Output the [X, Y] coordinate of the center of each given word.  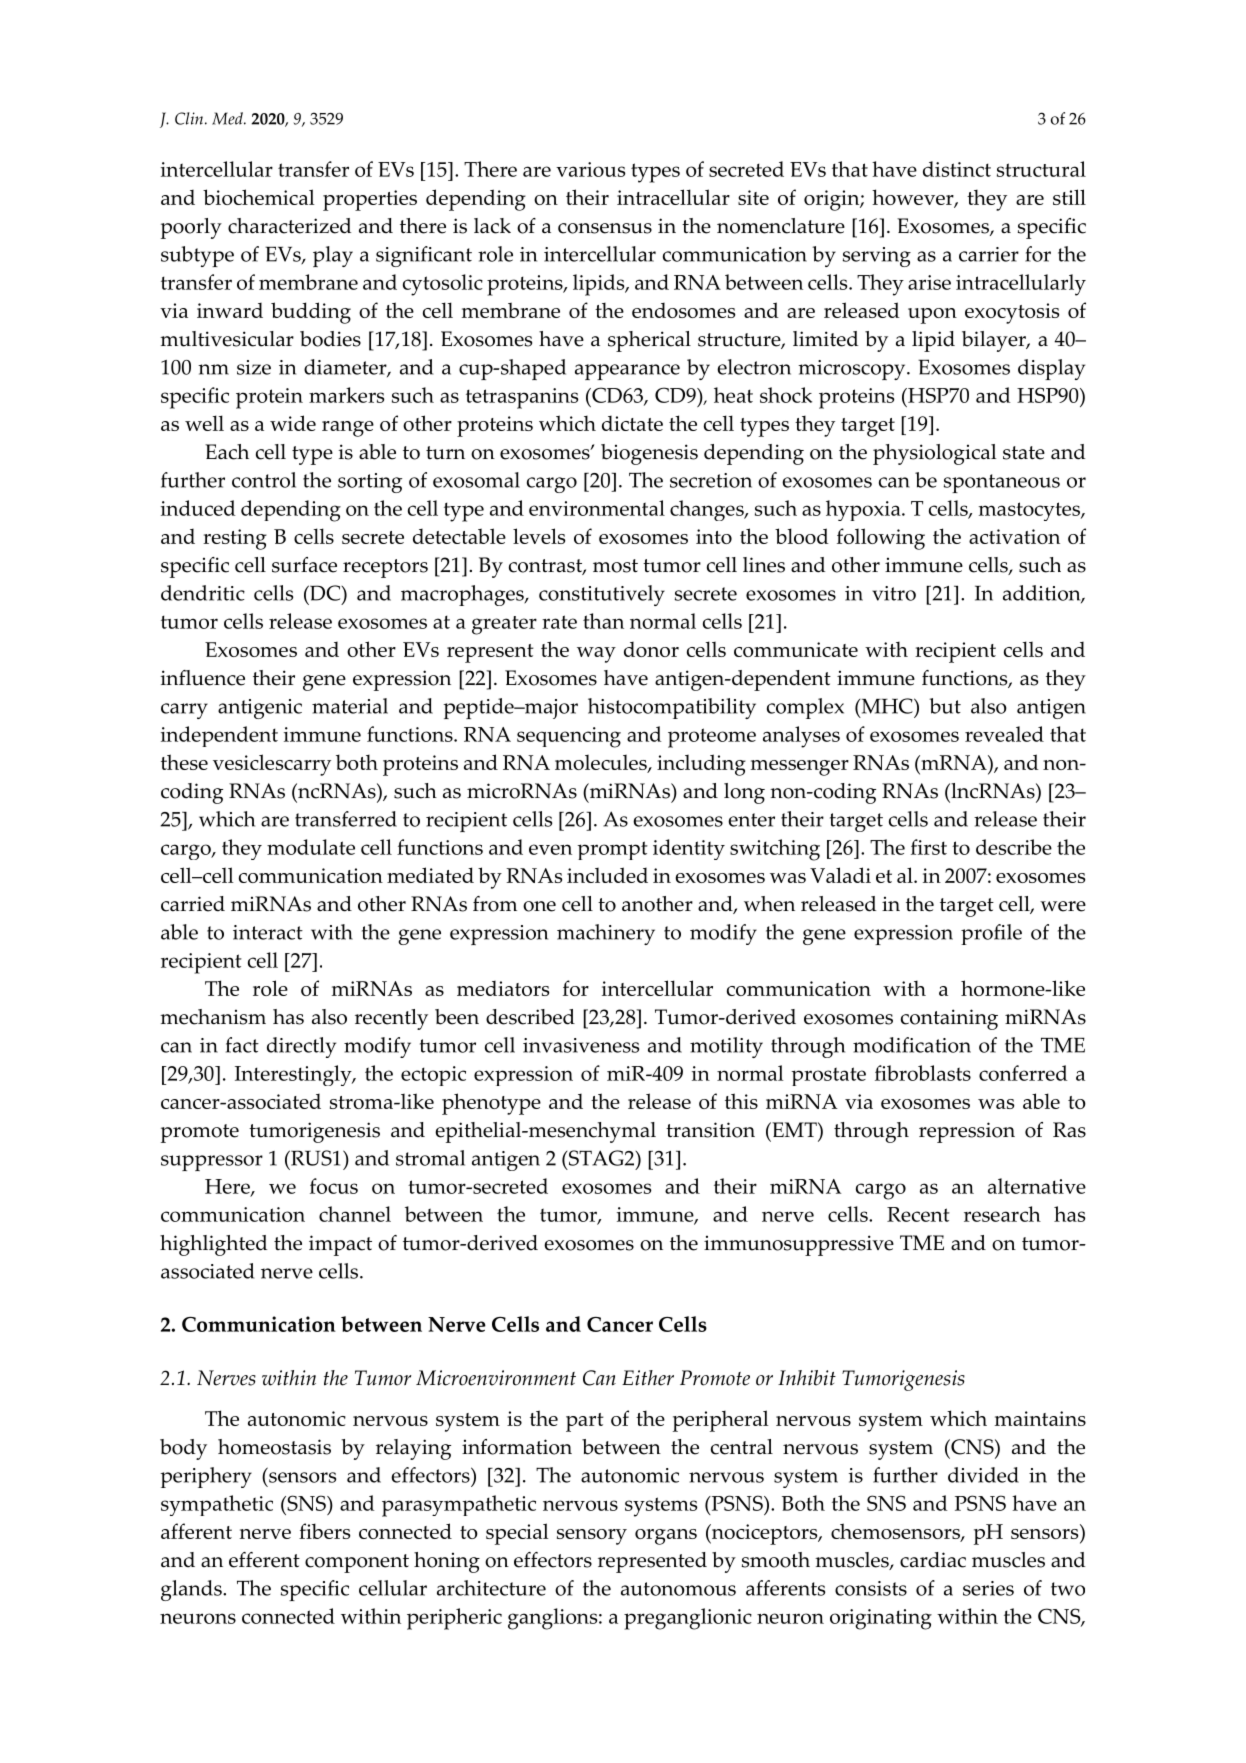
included [607, 875]
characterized [289, 226]
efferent [264, 1560]
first [929, 847]
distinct [957, 169]
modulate [311, 847]
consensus [605, 228]
